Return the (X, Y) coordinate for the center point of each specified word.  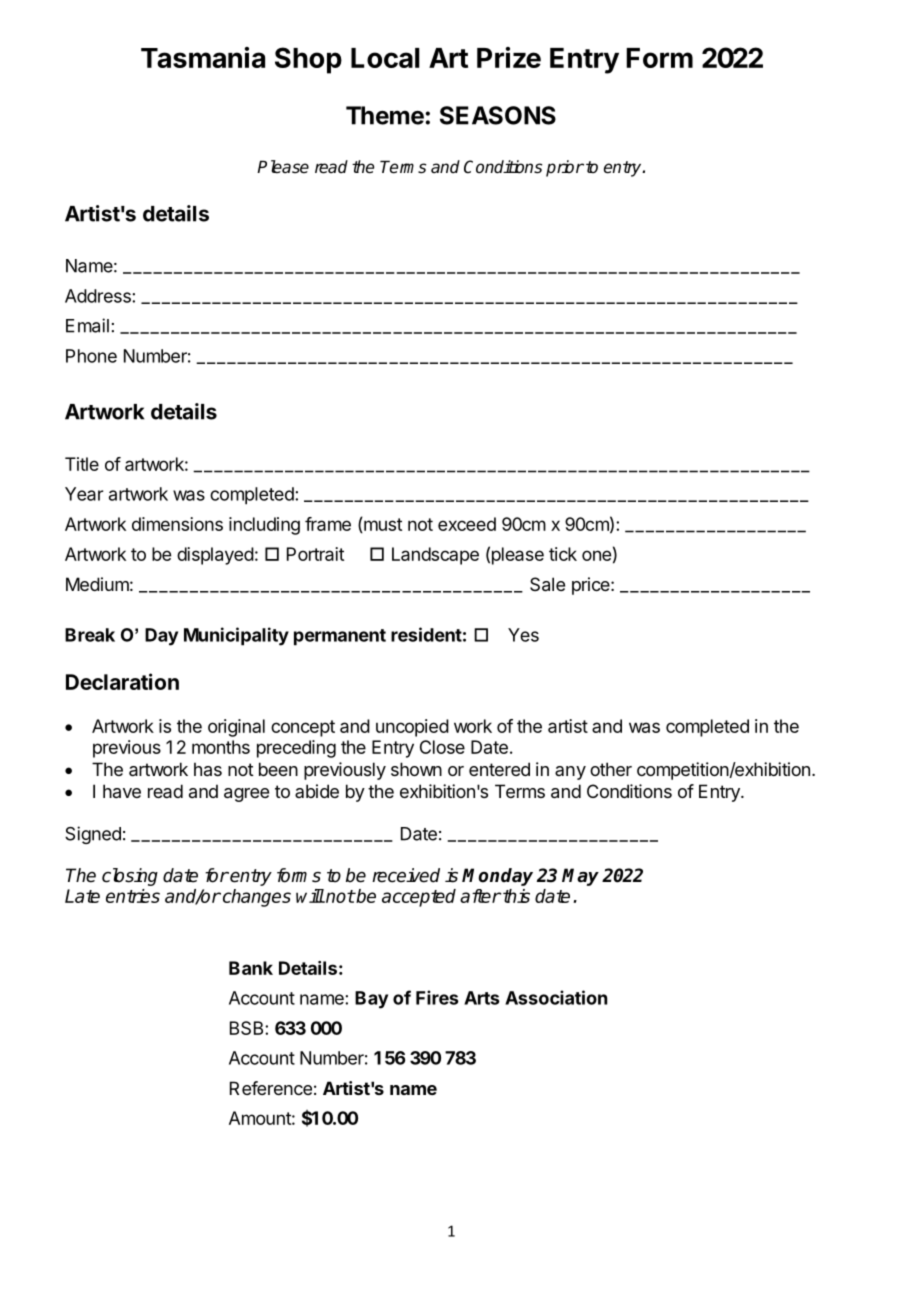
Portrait (315, 554)
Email (87, 325)
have (122, 791)
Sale (547, 584)
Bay (371, 1000)
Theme (385, 115)
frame (328, 524)
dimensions (177, 524)
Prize (509, 57)
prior (565, 168)
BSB (248, 1028)
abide (317, 791)
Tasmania (203, 57)
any (570, 773)
